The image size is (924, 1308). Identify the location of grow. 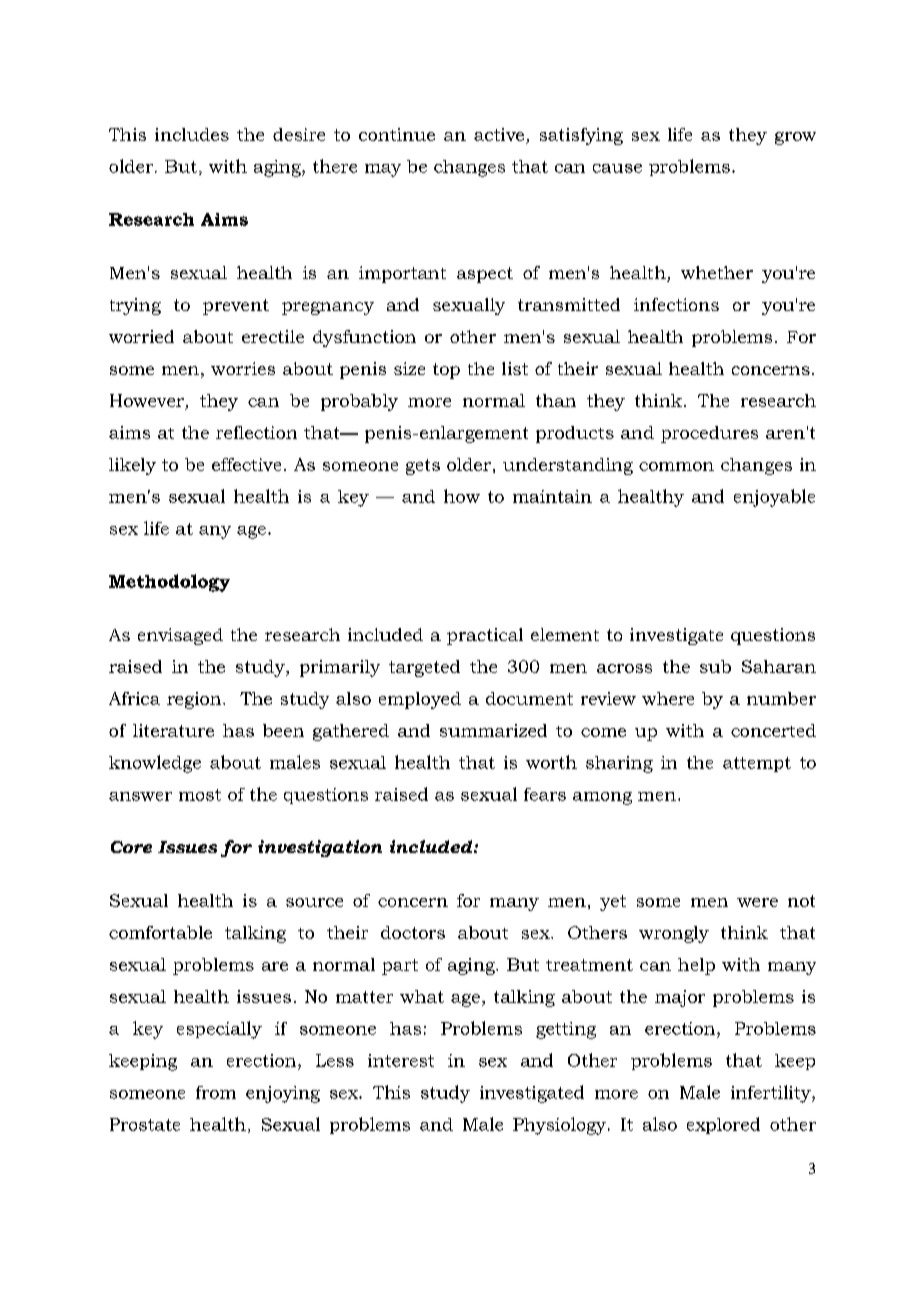
(795, 138).
